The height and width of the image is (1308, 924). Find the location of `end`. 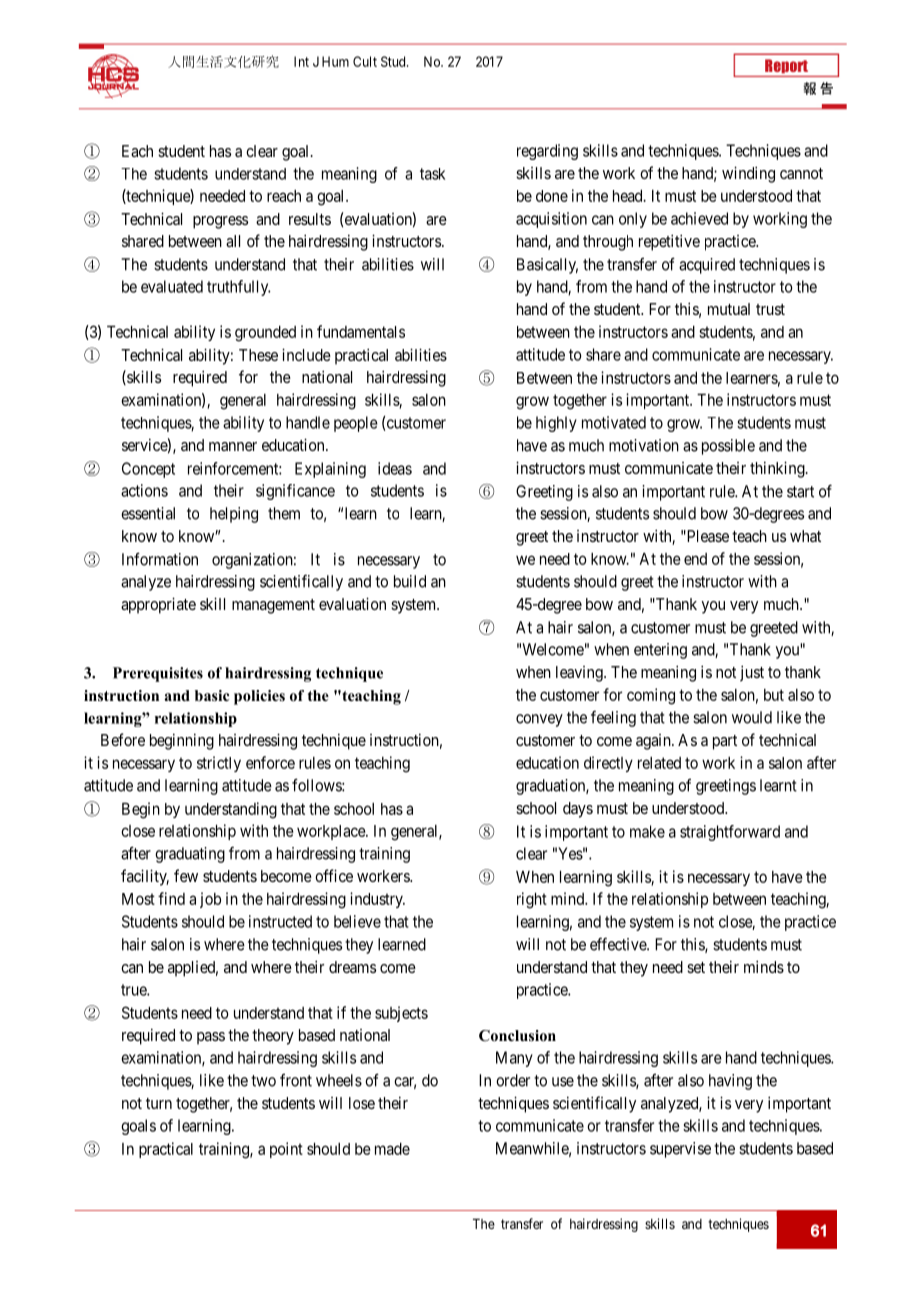

end is located at coordinates (695, 559).
